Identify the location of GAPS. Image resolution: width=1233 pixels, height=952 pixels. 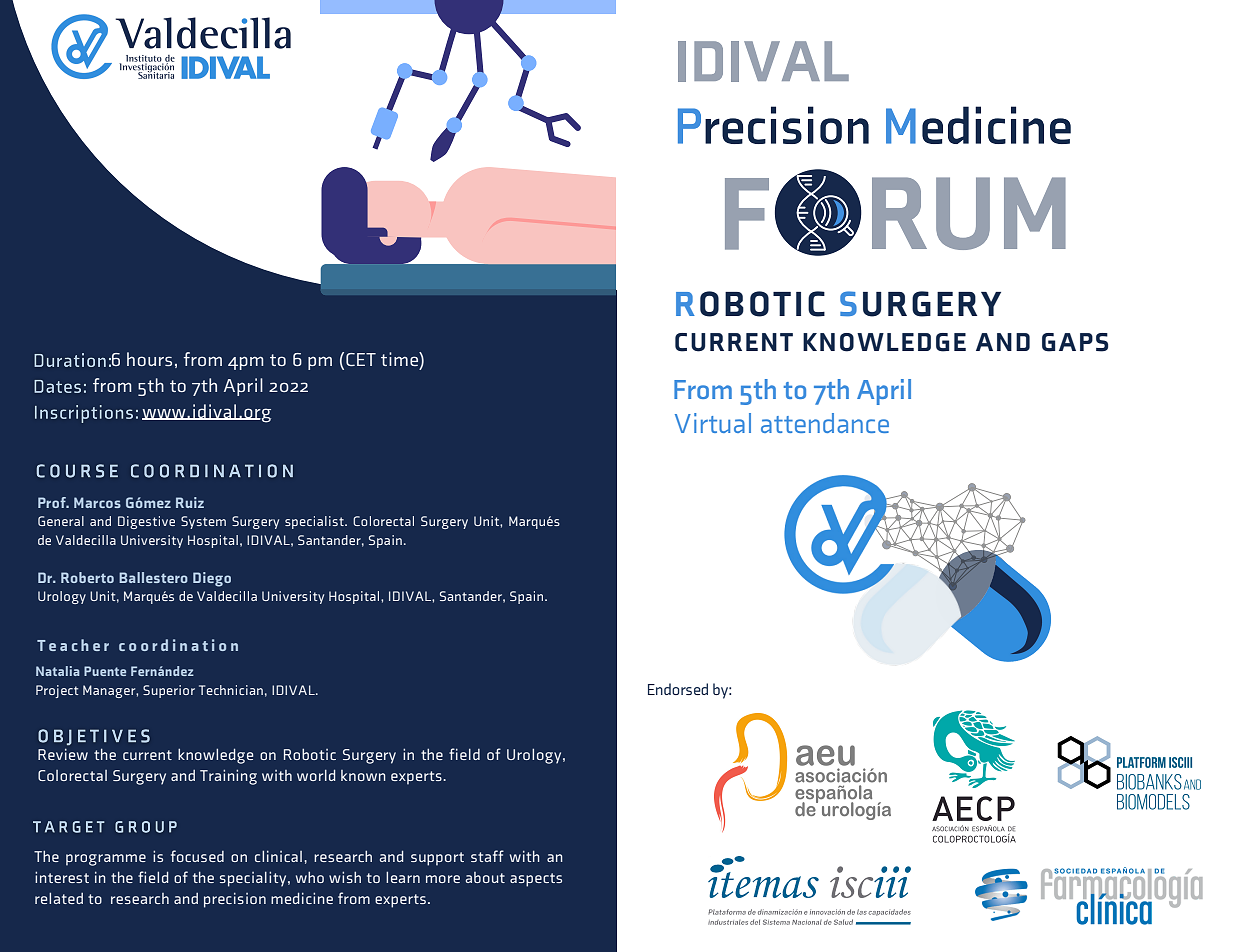
(1075, 342).
